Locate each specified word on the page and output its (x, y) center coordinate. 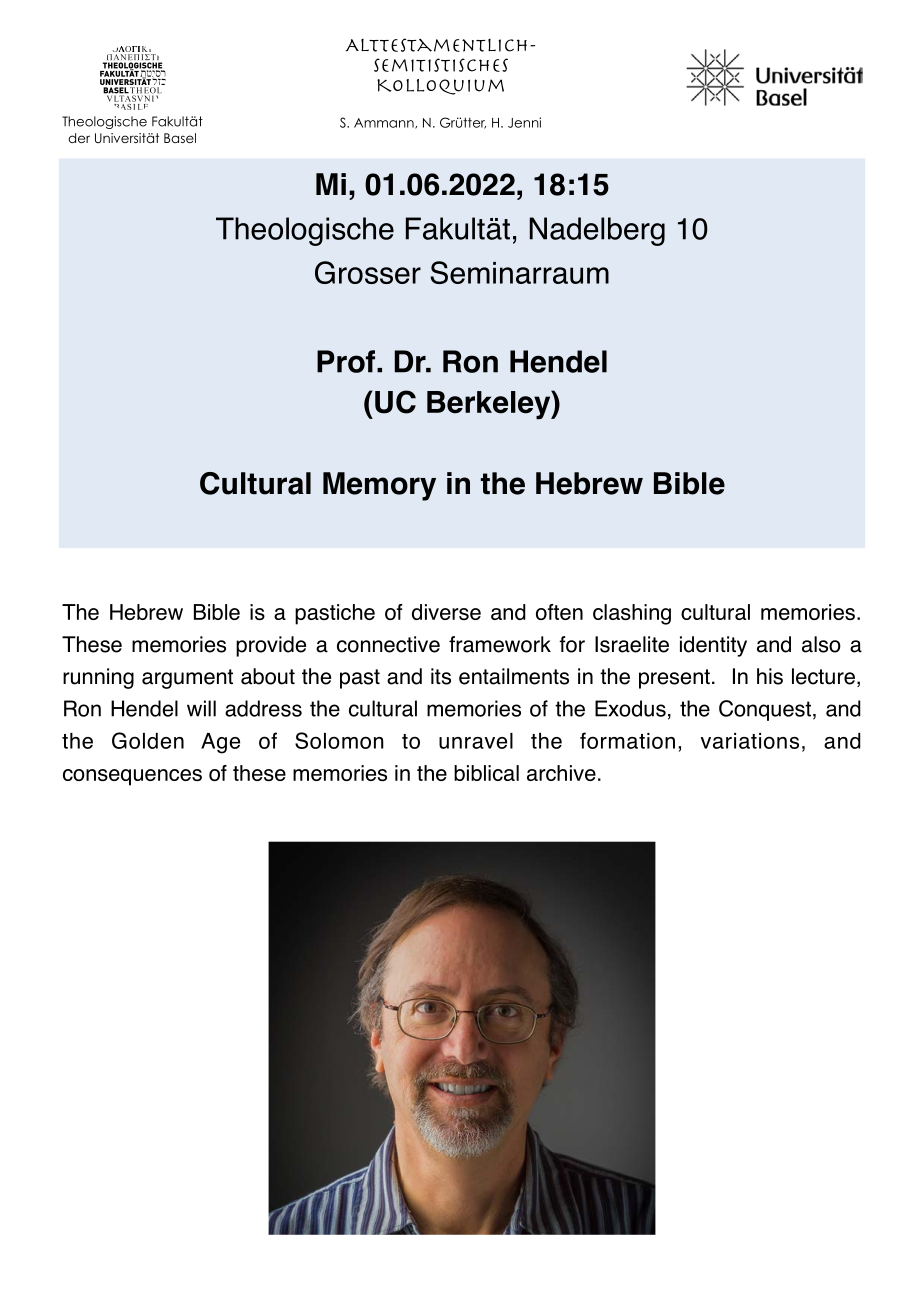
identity (713, 646)
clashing (632, 614)
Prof (347, 361)
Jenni (524, 122)
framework (500, 644)
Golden (148, 740)
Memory (379, 486)
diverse (446, 612)
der (79, 138)
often (559, 612)
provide (271, 646)
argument (187, 679)
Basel (180, 138)
